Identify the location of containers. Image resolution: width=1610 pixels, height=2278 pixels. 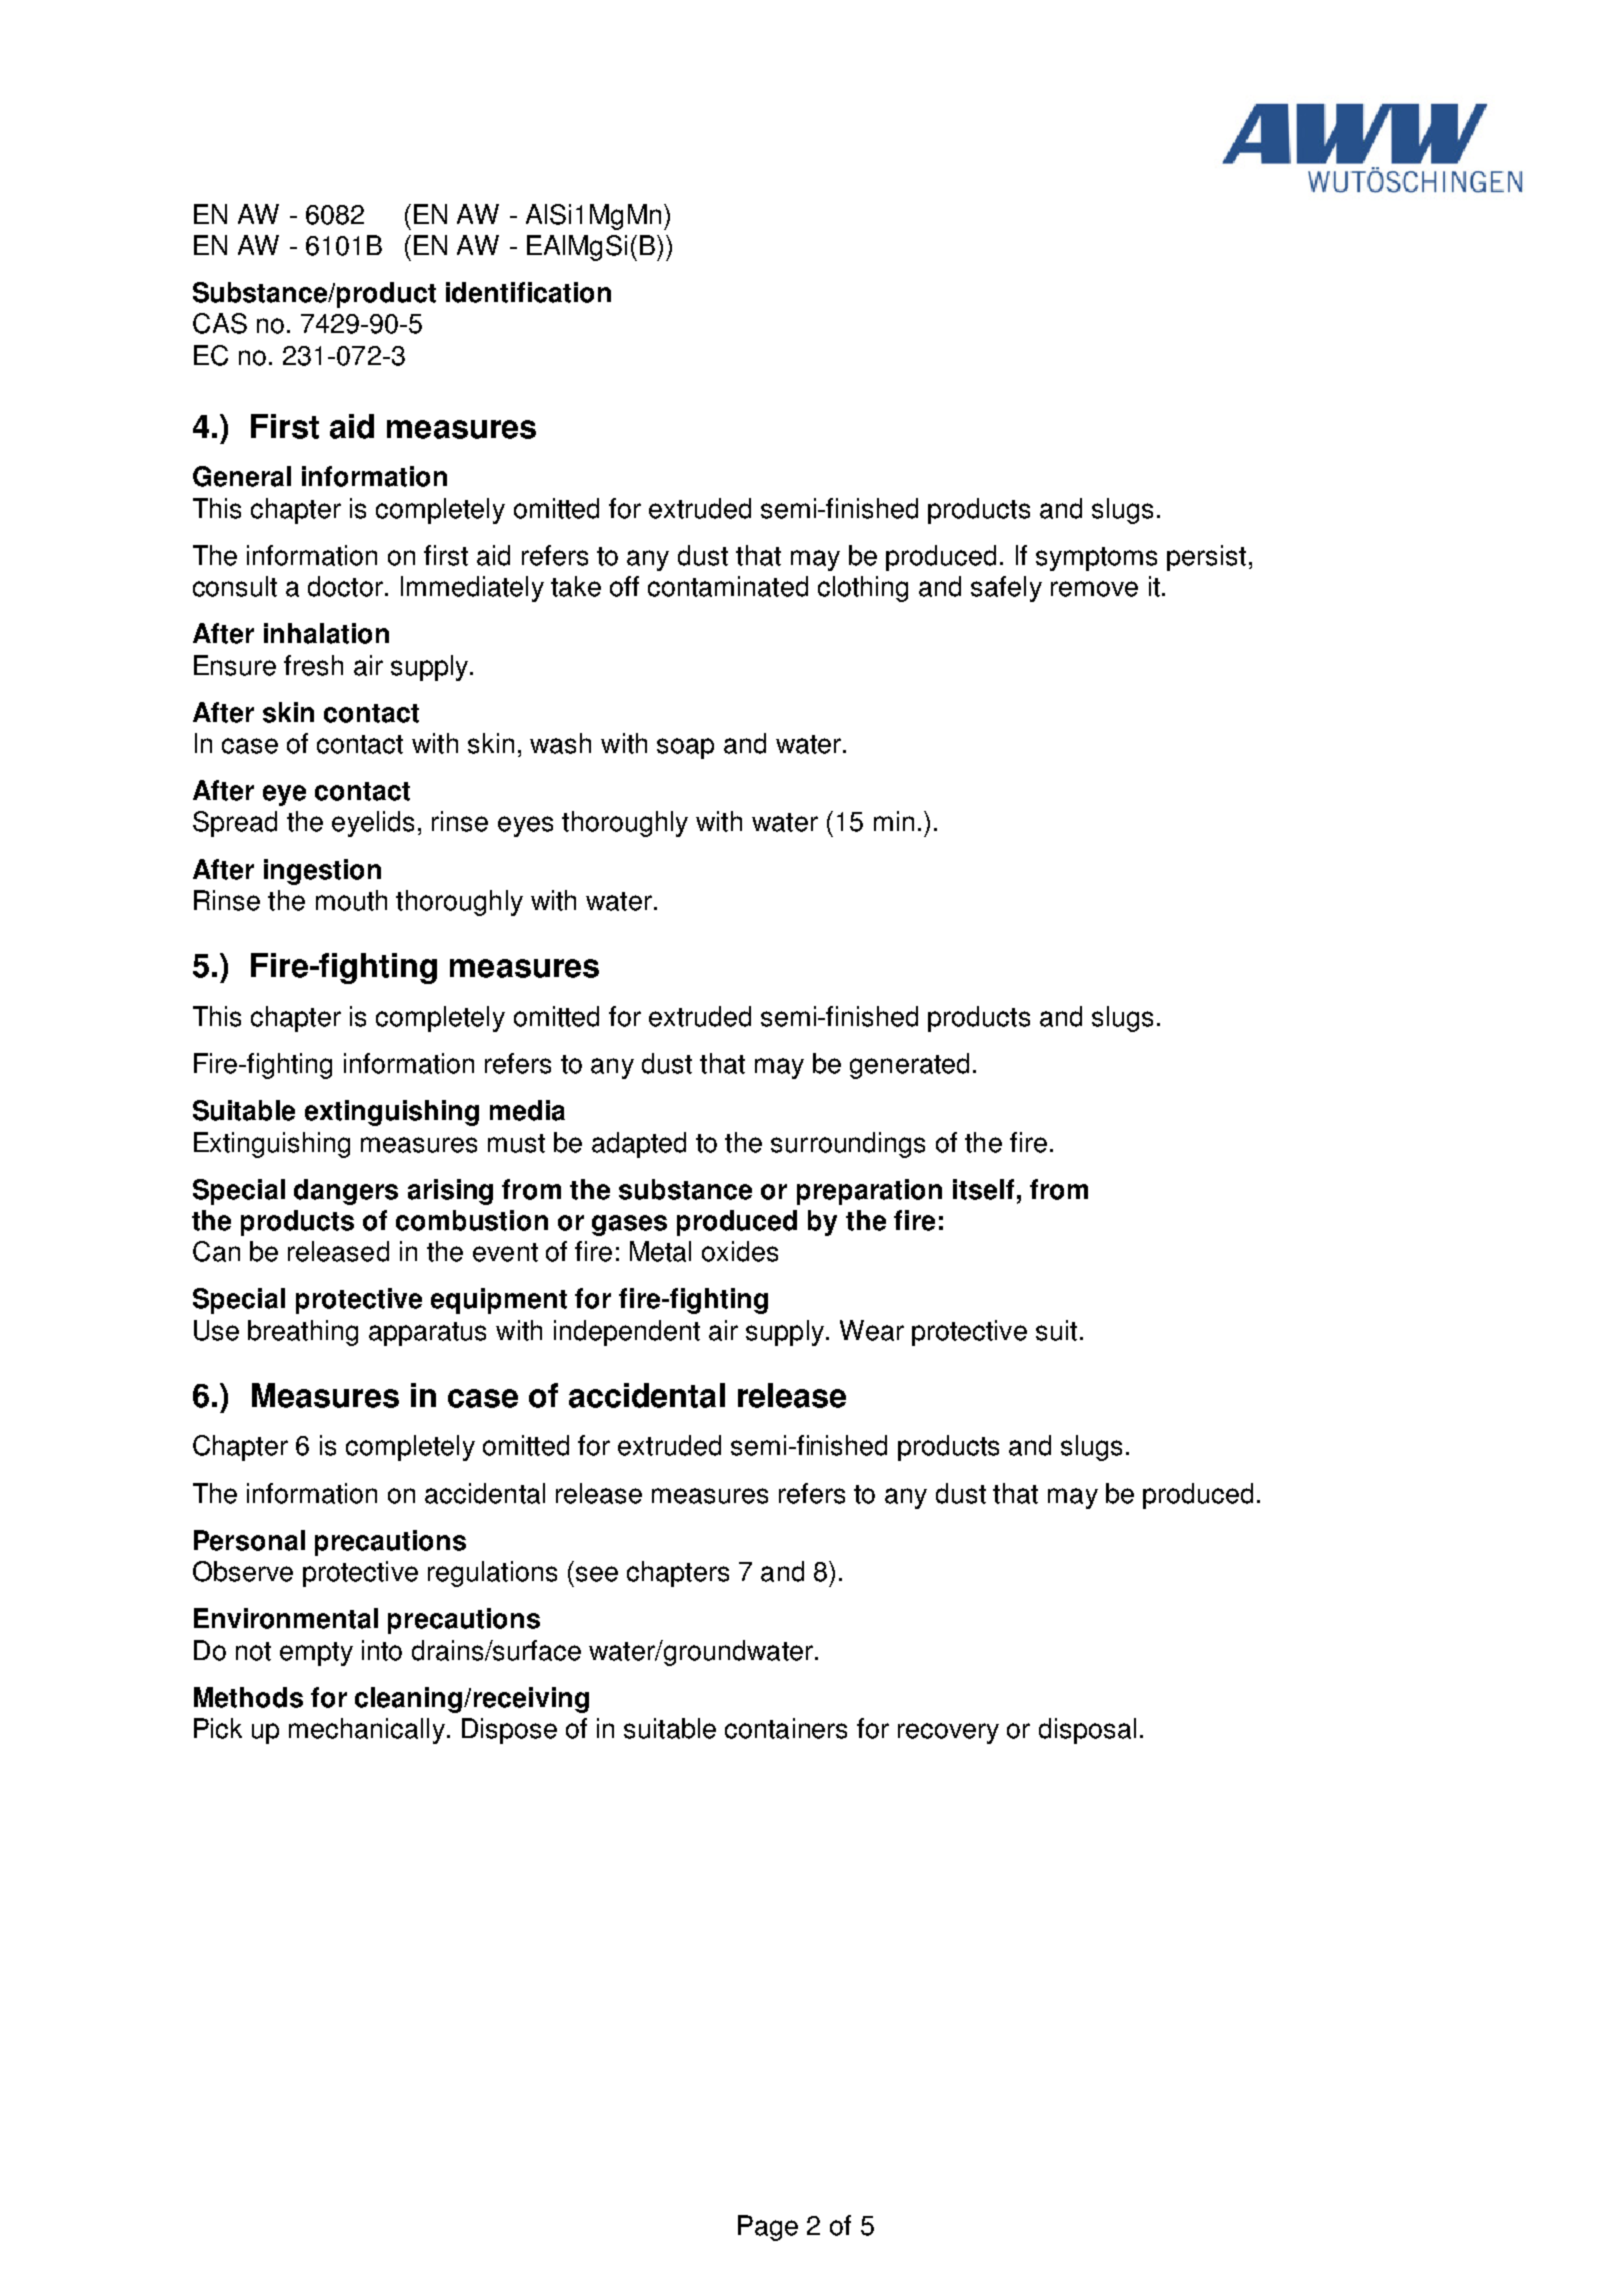
(786, 1728).
